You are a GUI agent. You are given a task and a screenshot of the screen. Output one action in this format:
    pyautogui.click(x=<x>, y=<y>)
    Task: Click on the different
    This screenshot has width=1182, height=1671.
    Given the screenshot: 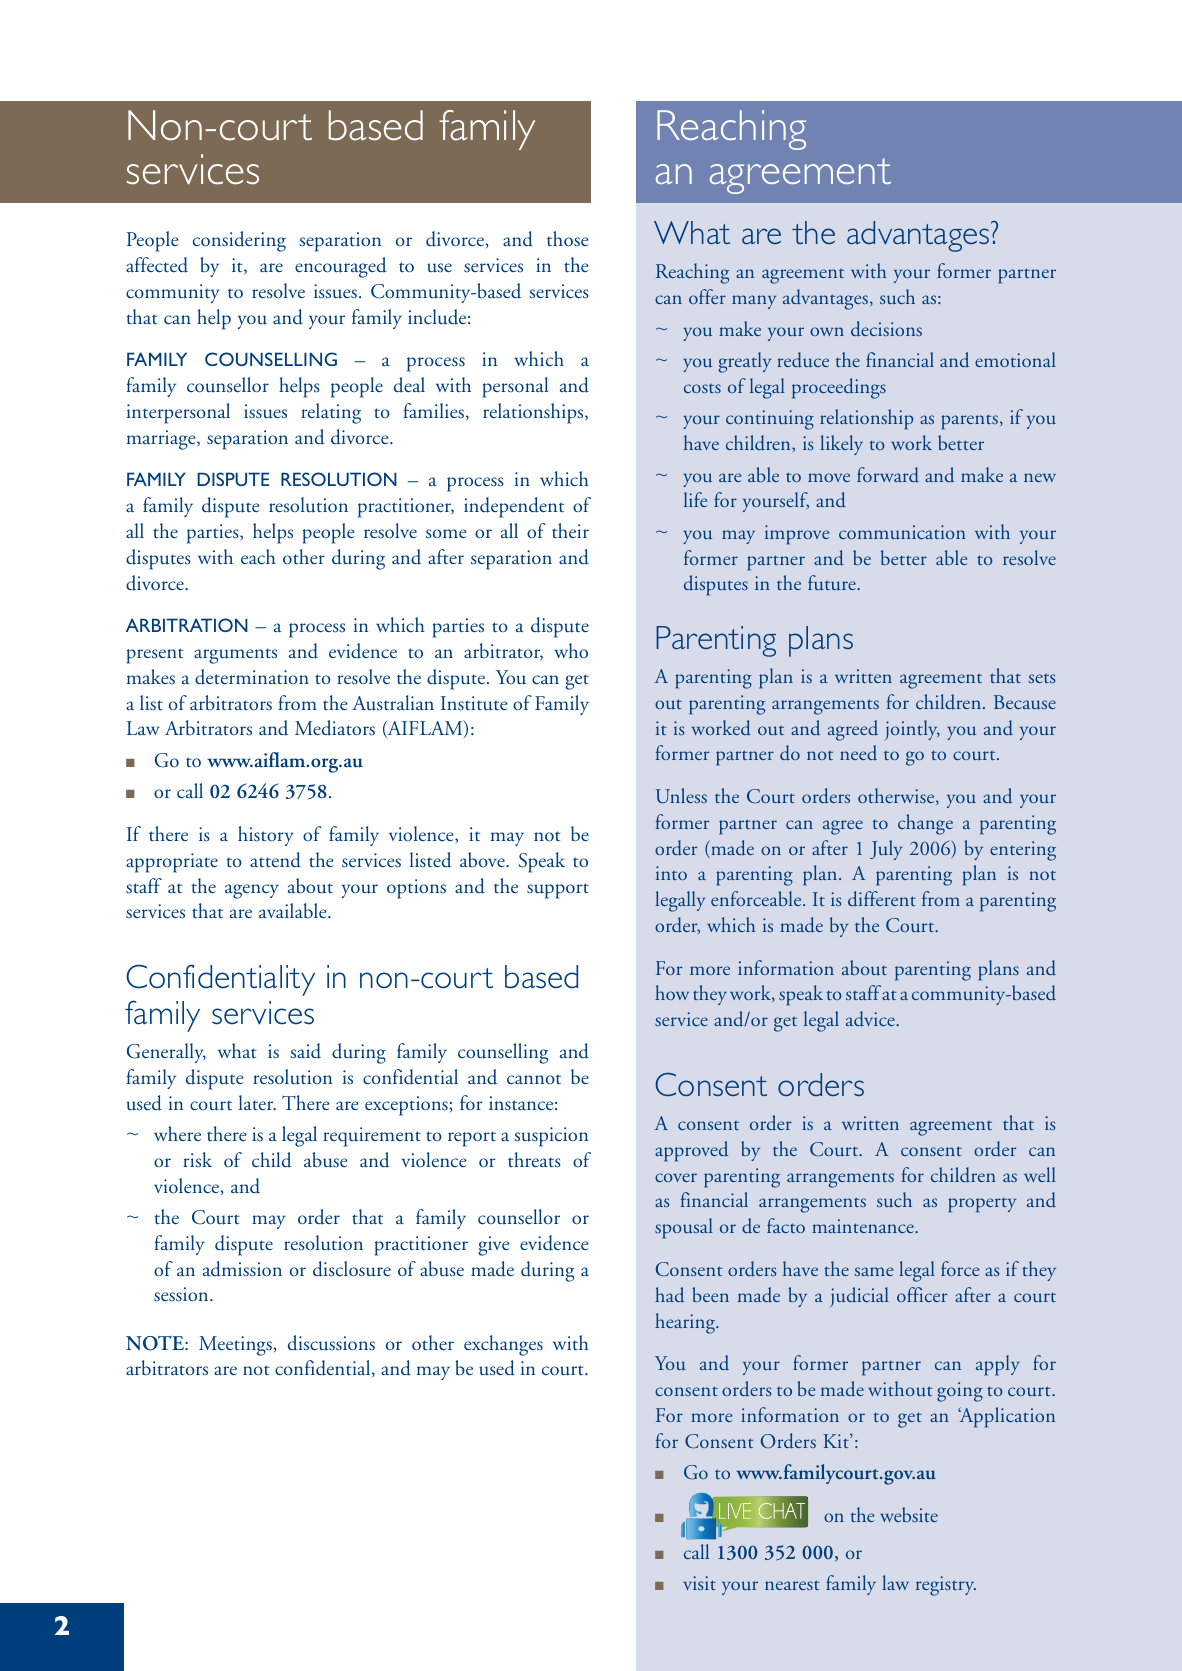 What is the action you would take?
    pyautogui.click(x=882, y=899)
